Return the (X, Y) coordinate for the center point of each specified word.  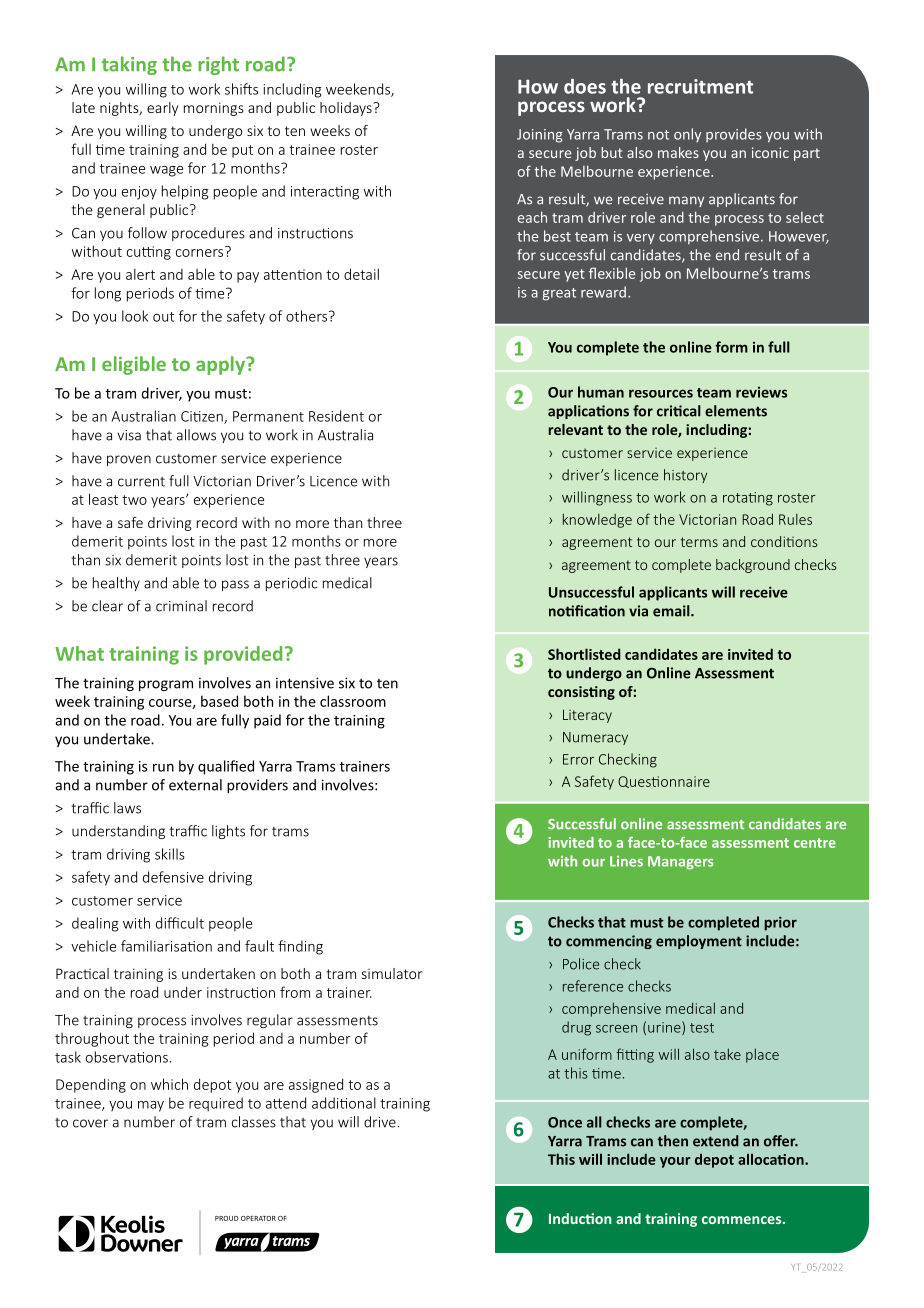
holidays (347, 109)
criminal (181, 606)
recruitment (700, 86)
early (162, 109)
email (672, 611)
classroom (353, 701)
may (151, 1106)
